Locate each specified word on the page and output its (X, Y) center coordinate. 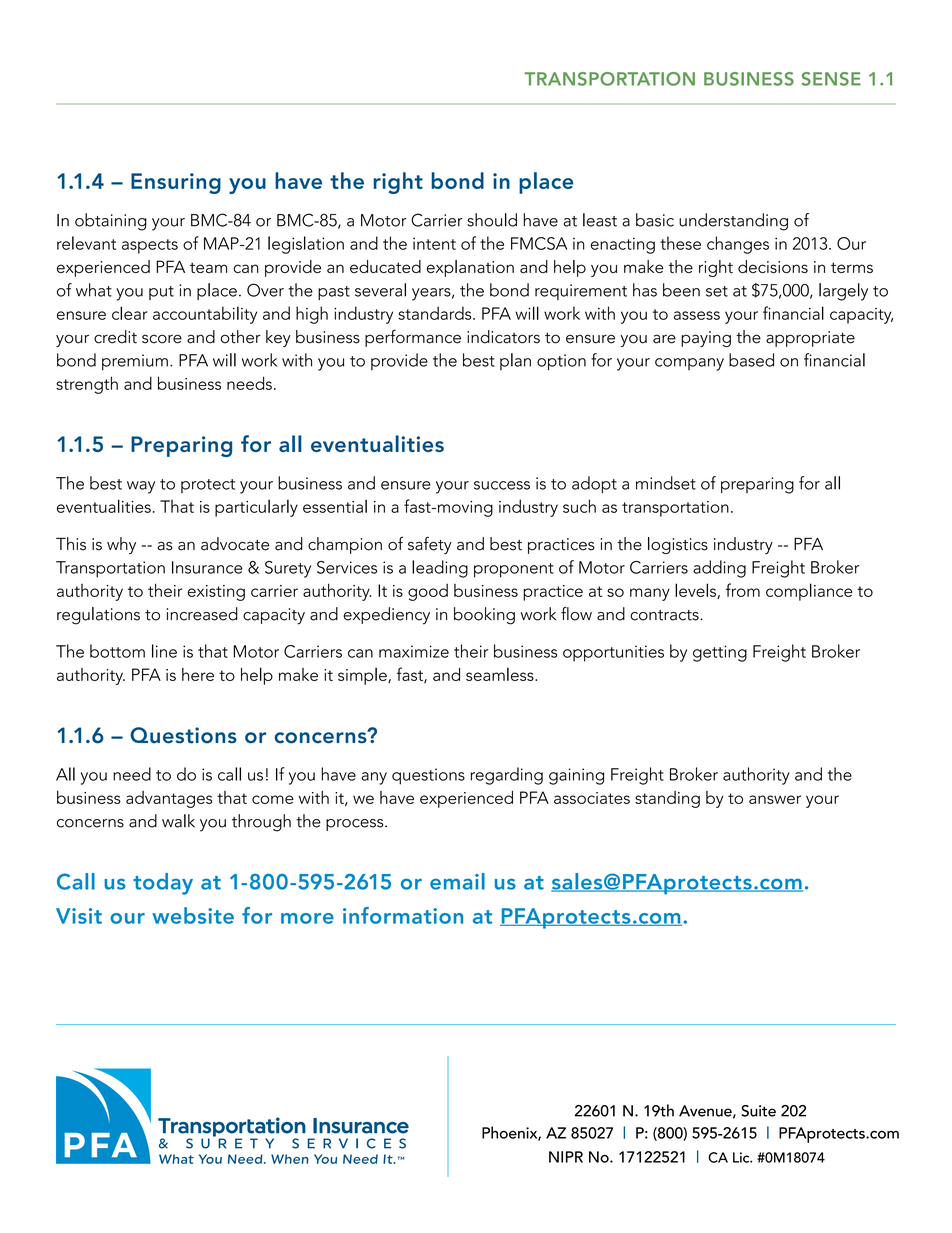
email (457, 881)
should (492, 220)
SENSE (831, 79)
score (162, 339)
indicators (503, 337)
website (193, 915)
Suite (758, 1111)
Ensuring (176, 183)
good (428, 592)
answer (775, 799)
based (751, 360)
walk (178, 821)
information (403, 915)
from (743, 590)
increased (202, 614)
